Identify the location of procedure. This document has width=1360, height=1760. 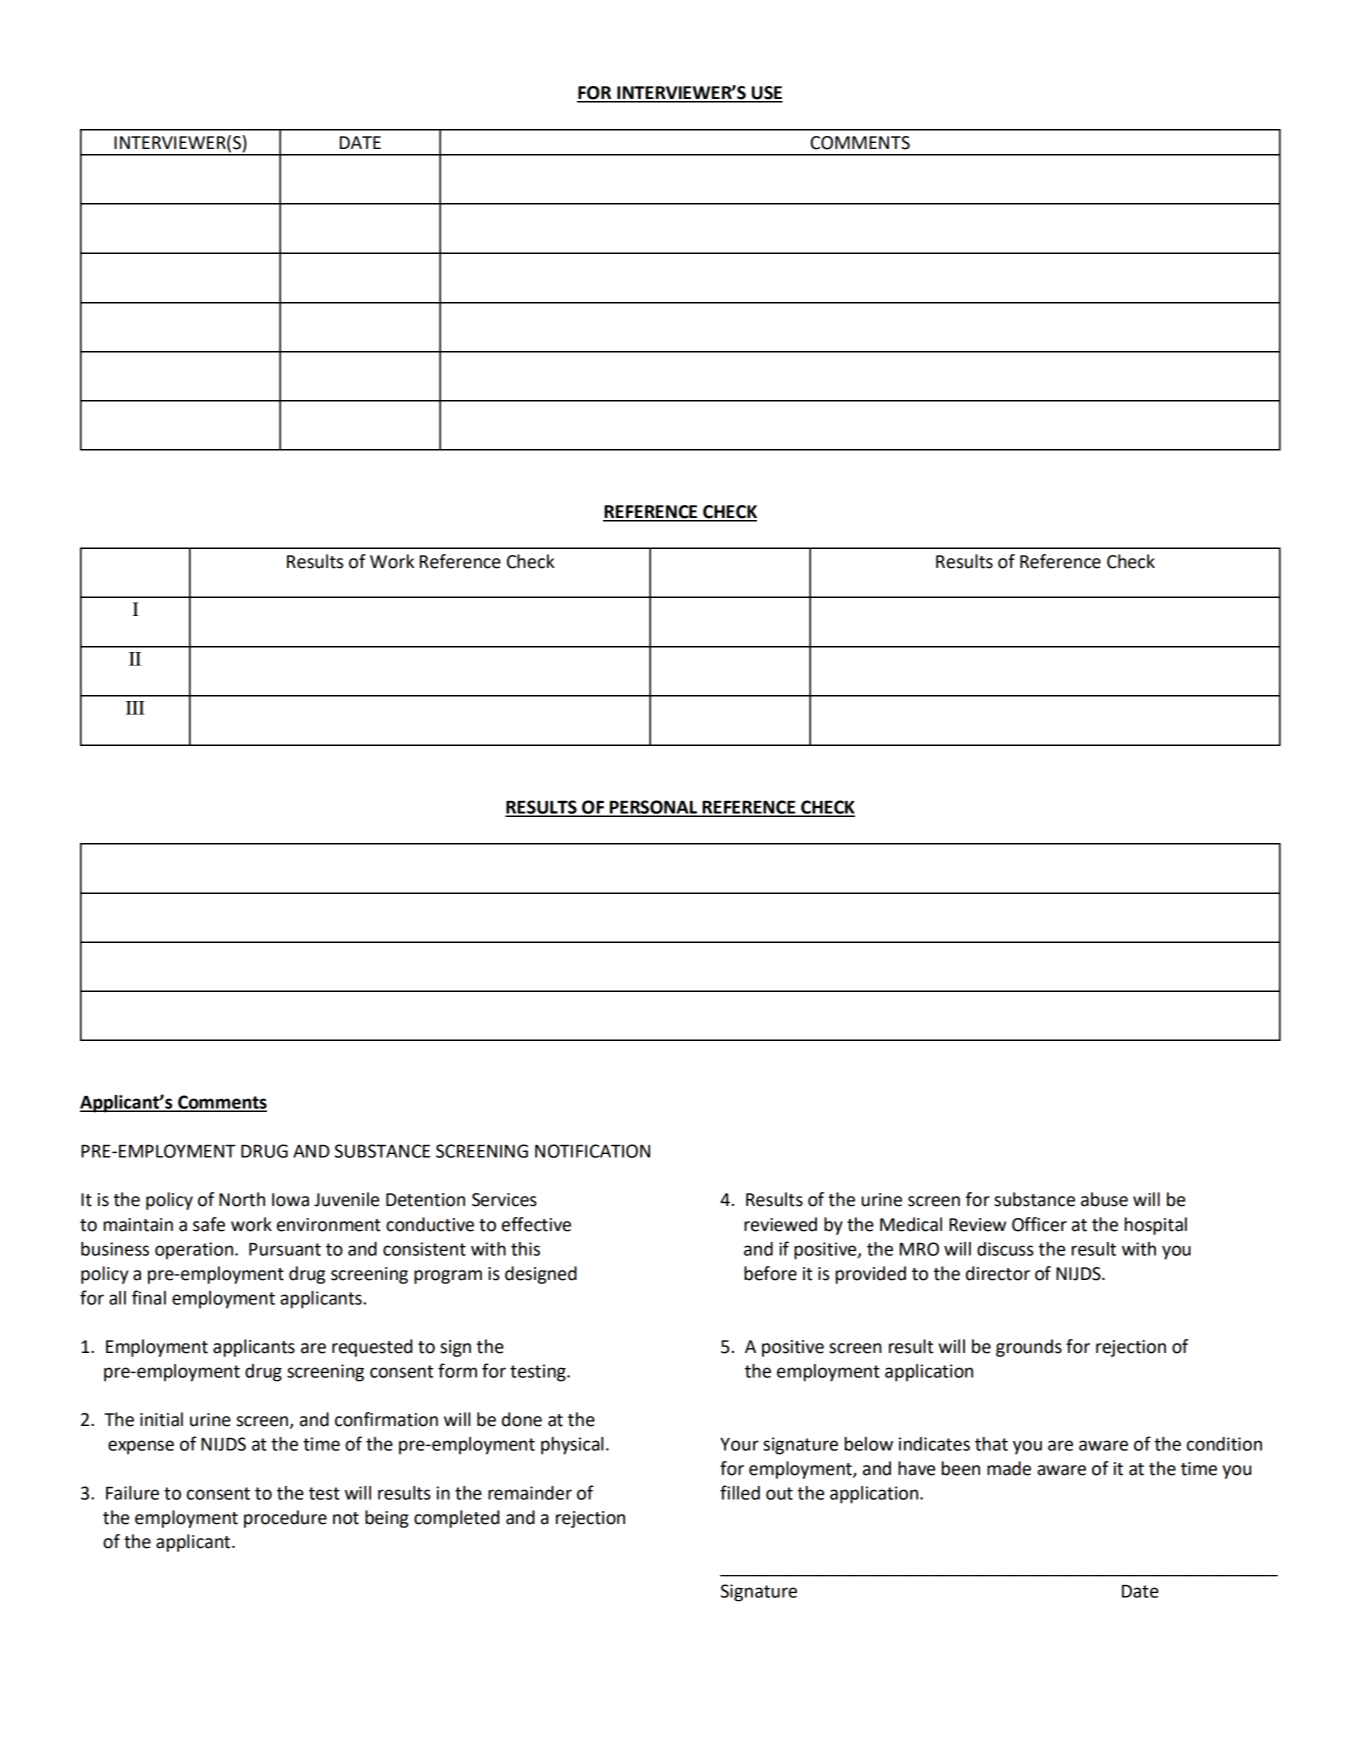
(285, 1519).
